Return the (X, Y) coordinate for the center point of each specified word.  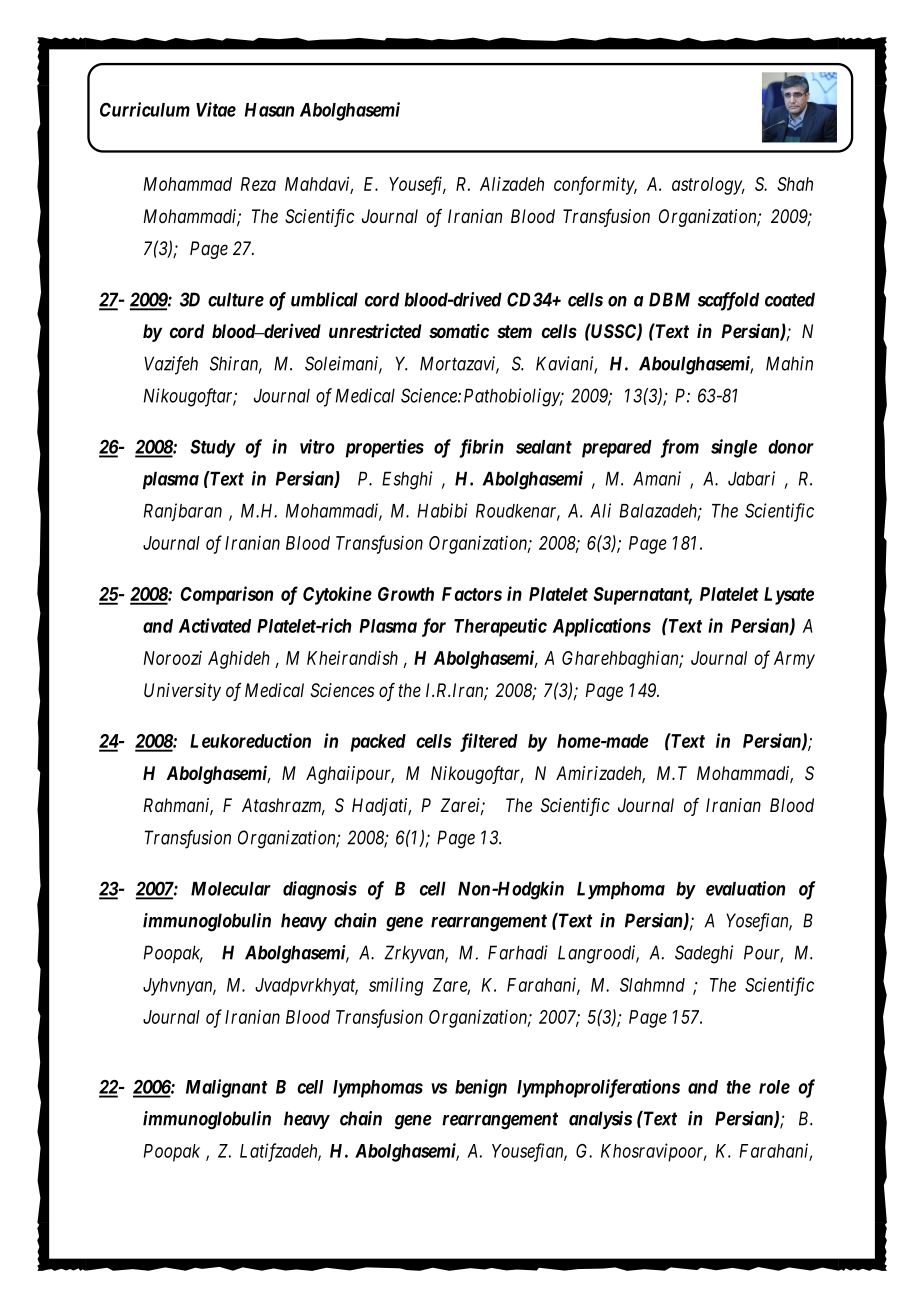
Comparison (227, 595)
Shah (795, 184)
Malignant (226, 1088)
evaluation (745, 888)
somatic (459, 330)
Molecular (231, 888)
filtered (489, 742)
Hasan (269, 110)
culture (236, 299)
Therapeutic (500, 627)
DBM (669, 299)
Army (794, 660)
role (774, 1087)
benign (481, 1088)
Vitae (216, 109)
